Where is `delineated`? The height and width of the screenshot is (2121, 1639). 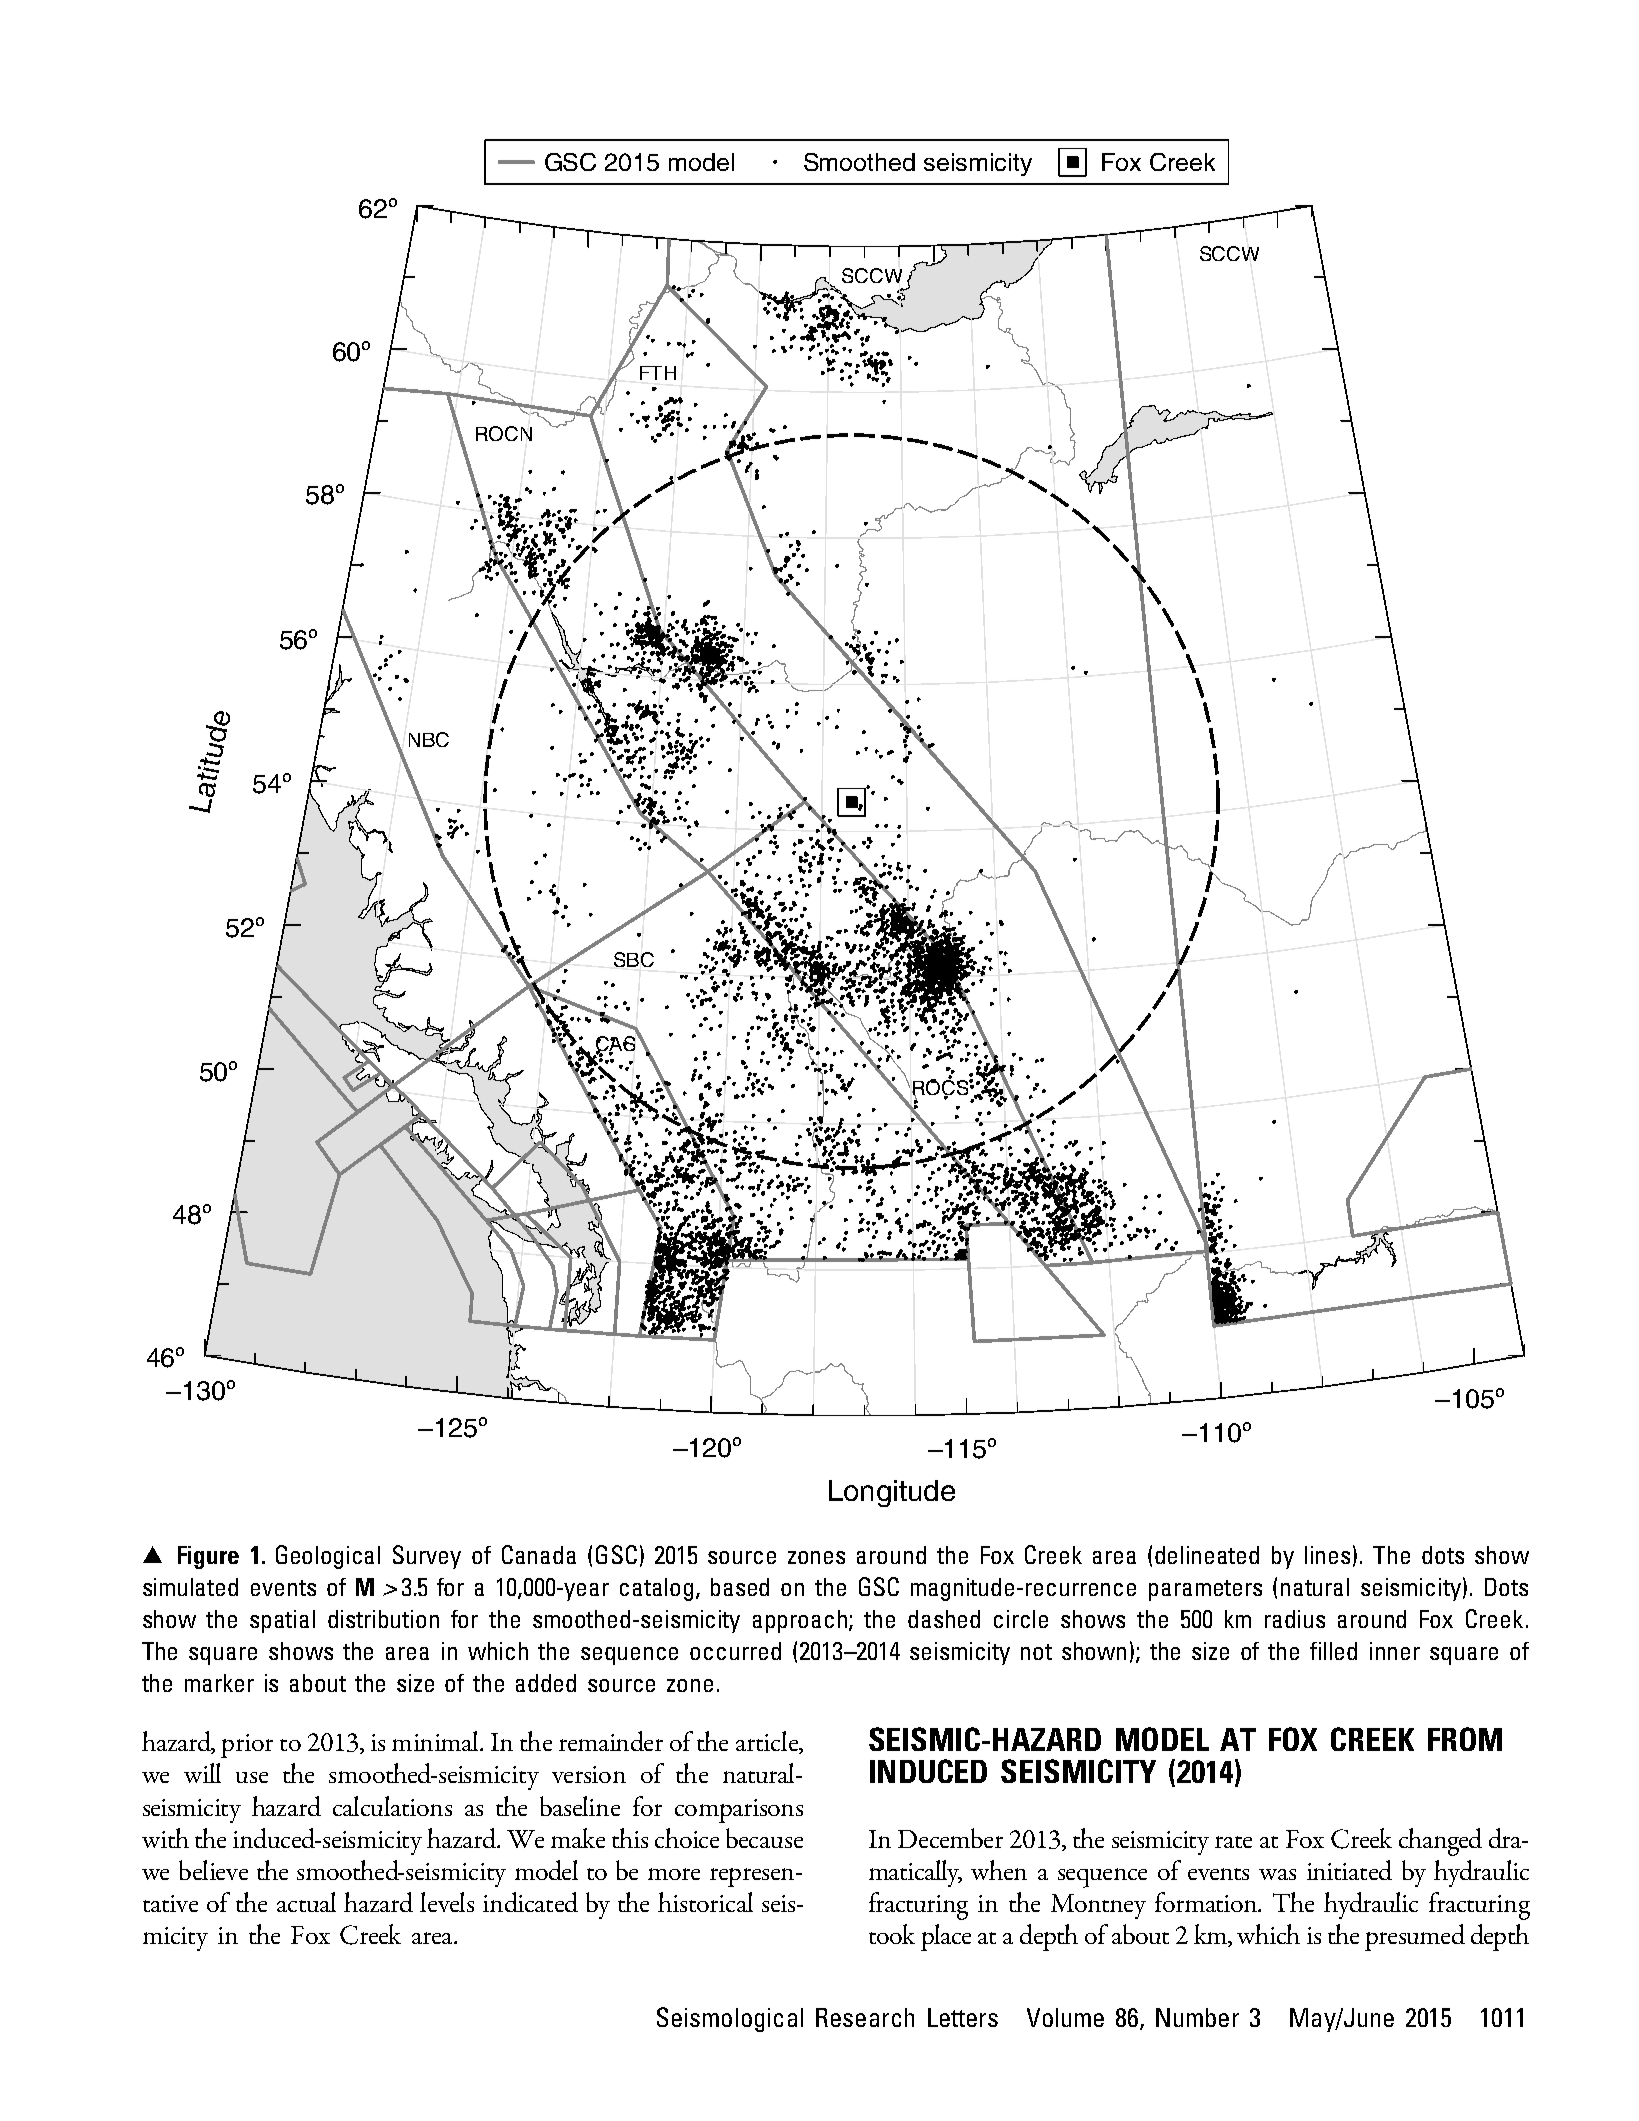 delineated is located at coordinates (1207, 1555).
